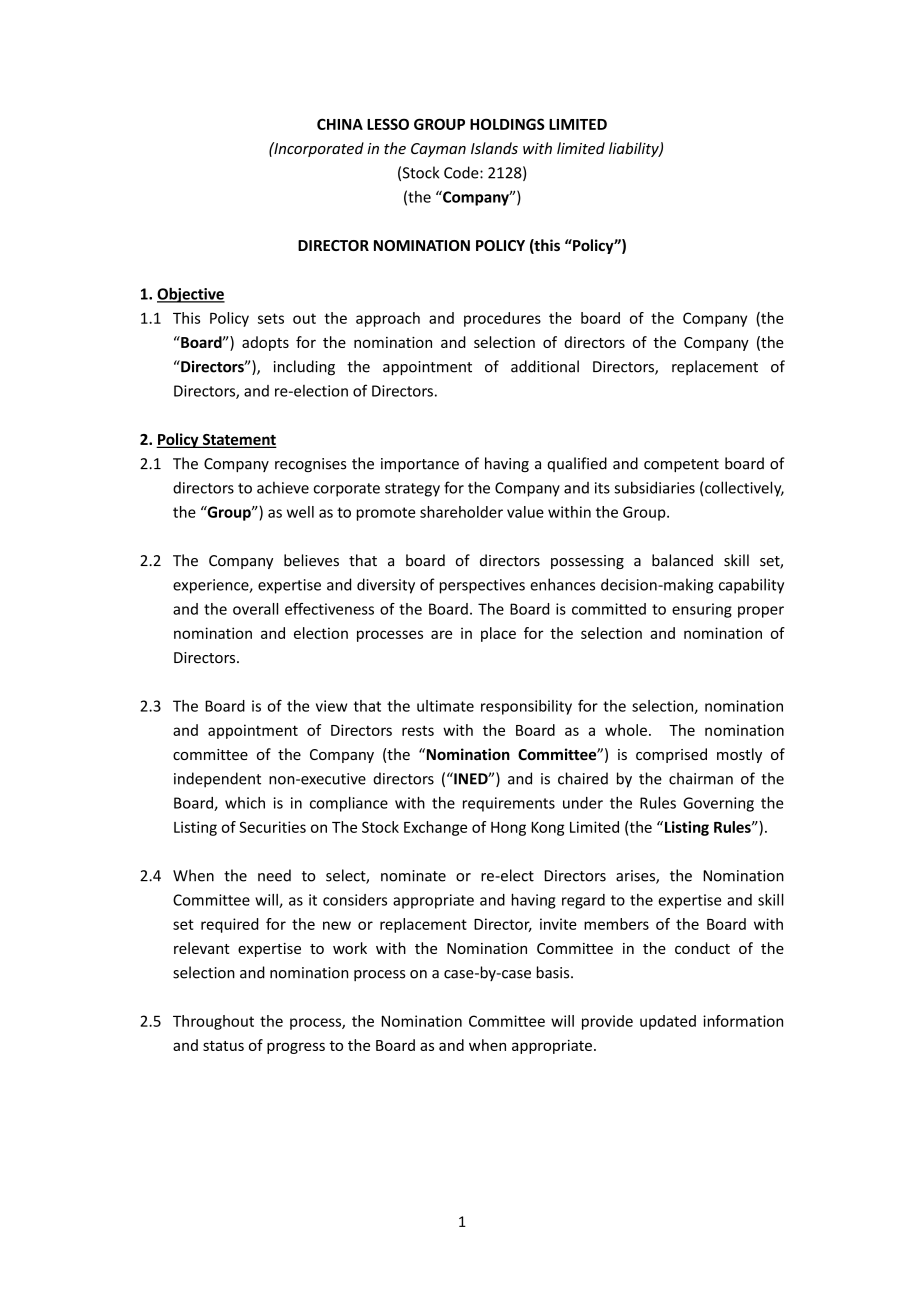 The height and width of the screenshot is (1308, 924). What do you see at coordinates (420, 465) in the screenshot?
I see `importance` at bounding box center [420, 465].
